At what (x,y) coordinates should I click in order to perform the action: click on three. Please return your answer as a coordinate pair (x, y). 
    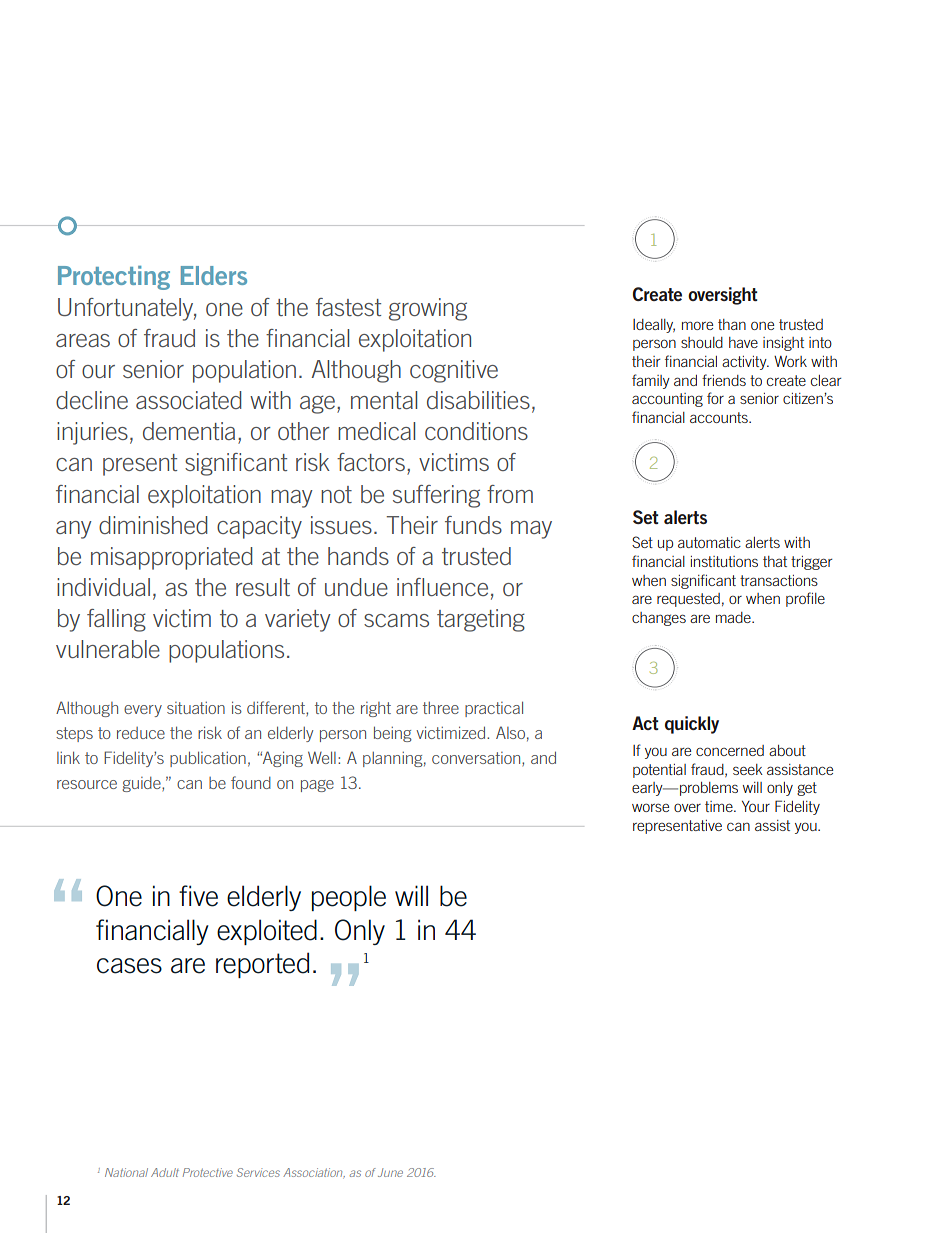
    Looking at the image, I should click on (441, 708).
